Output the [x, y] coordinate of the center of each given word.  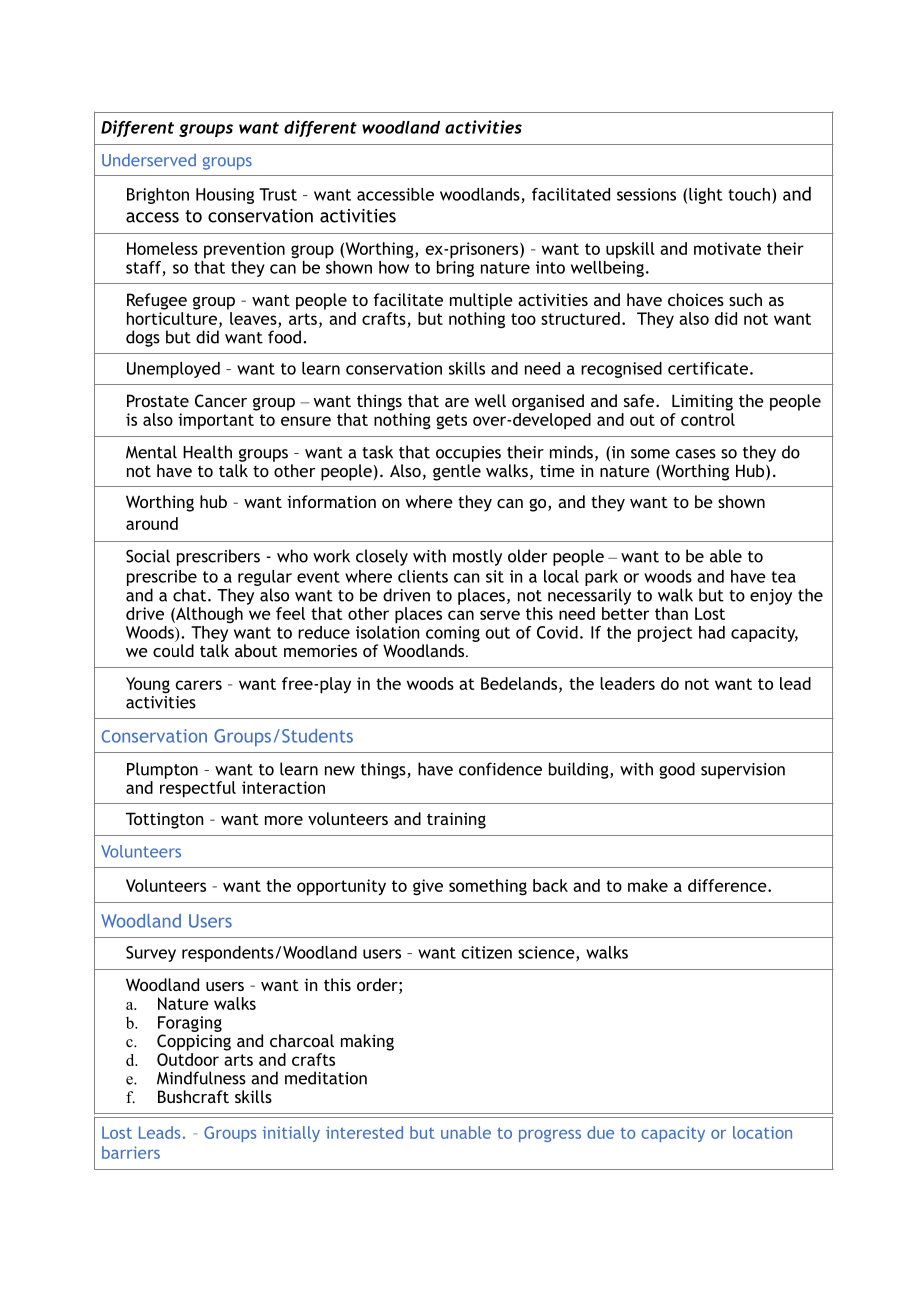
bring [455, 267]
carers [199, 685]
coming [453, 634]
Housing [225, 196]
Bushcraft [193, 1096]
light [706, 196]
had [712, 632]
